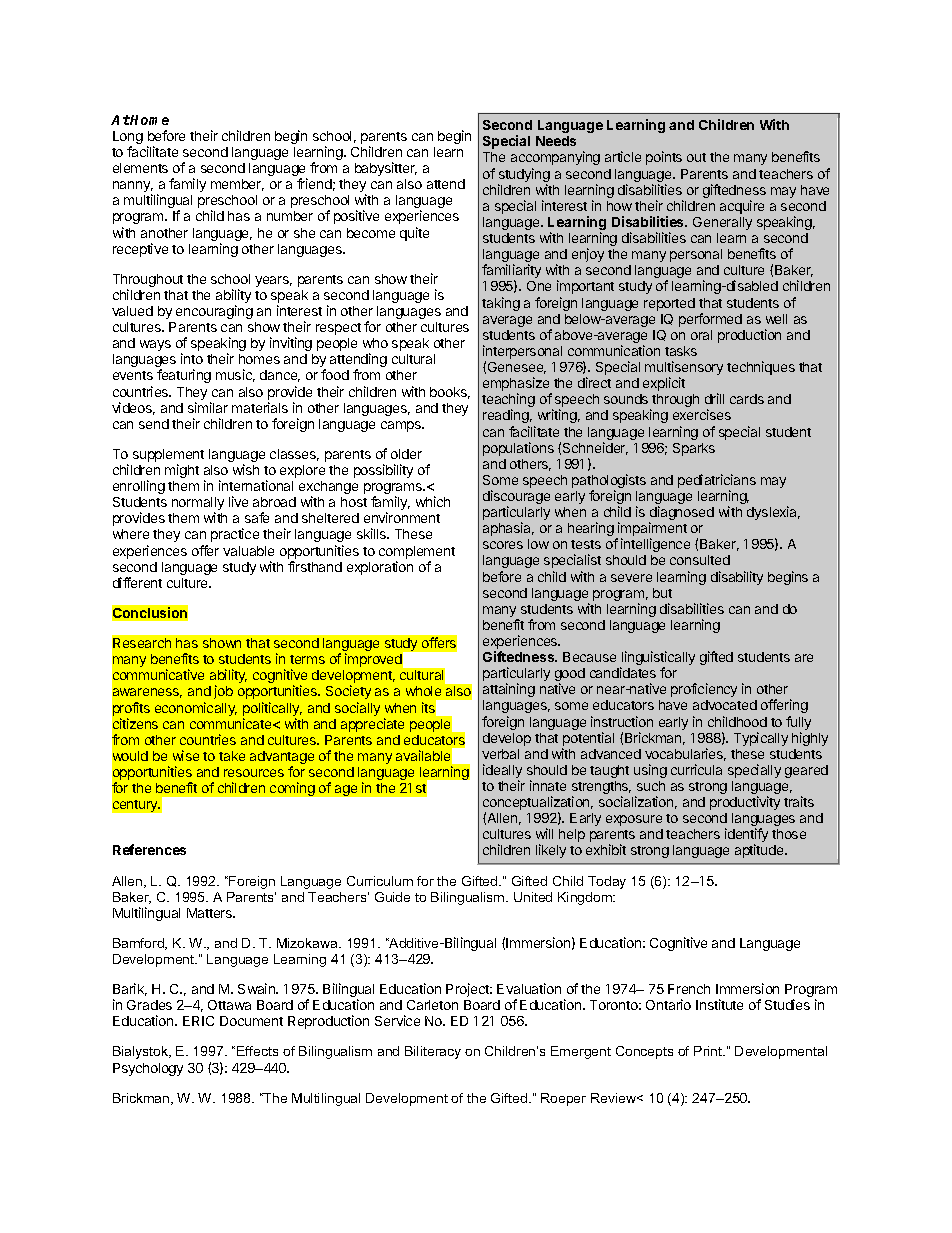 The width and height of the page is (952, 1233). Describe the element at coordinates (232, 756) in the page. I see `take` at that location.
